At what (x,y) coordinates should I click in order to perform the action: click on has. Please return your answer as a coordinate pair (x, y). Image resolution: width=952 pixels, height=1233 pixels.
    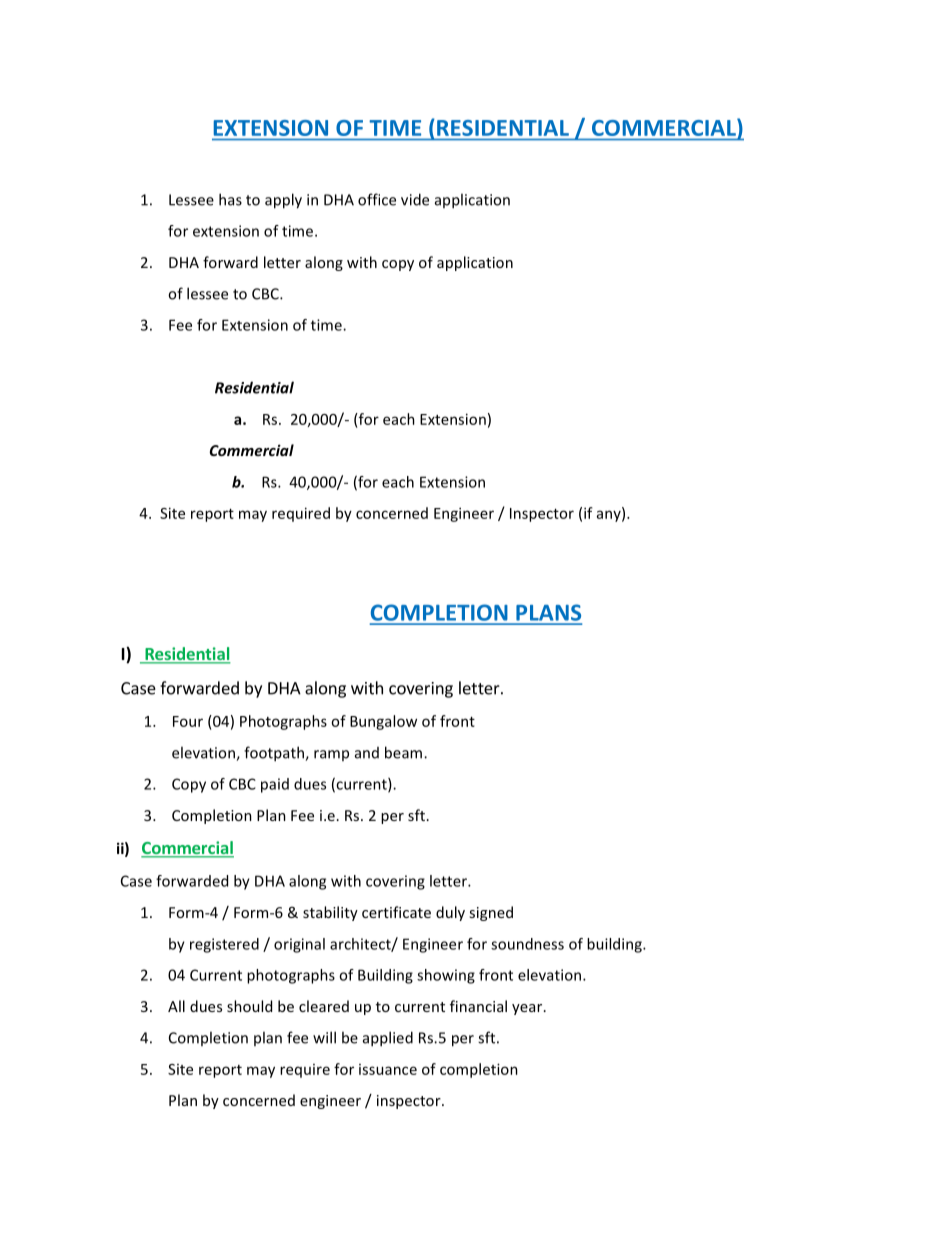
    Looking at the image, I should click on (230, 199).
